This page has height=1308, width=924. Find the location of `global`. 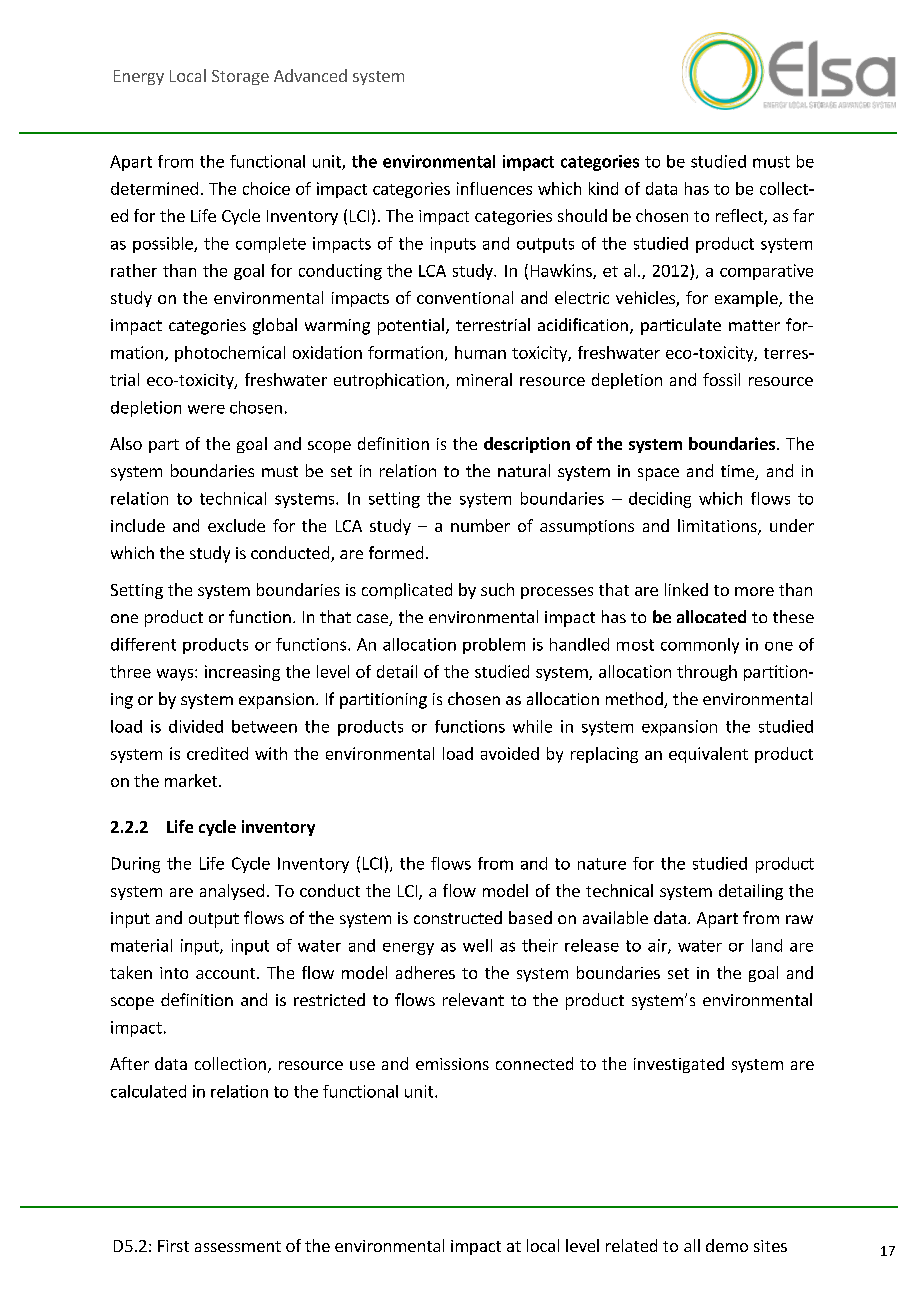

global is located at coordinates (275, 326).
